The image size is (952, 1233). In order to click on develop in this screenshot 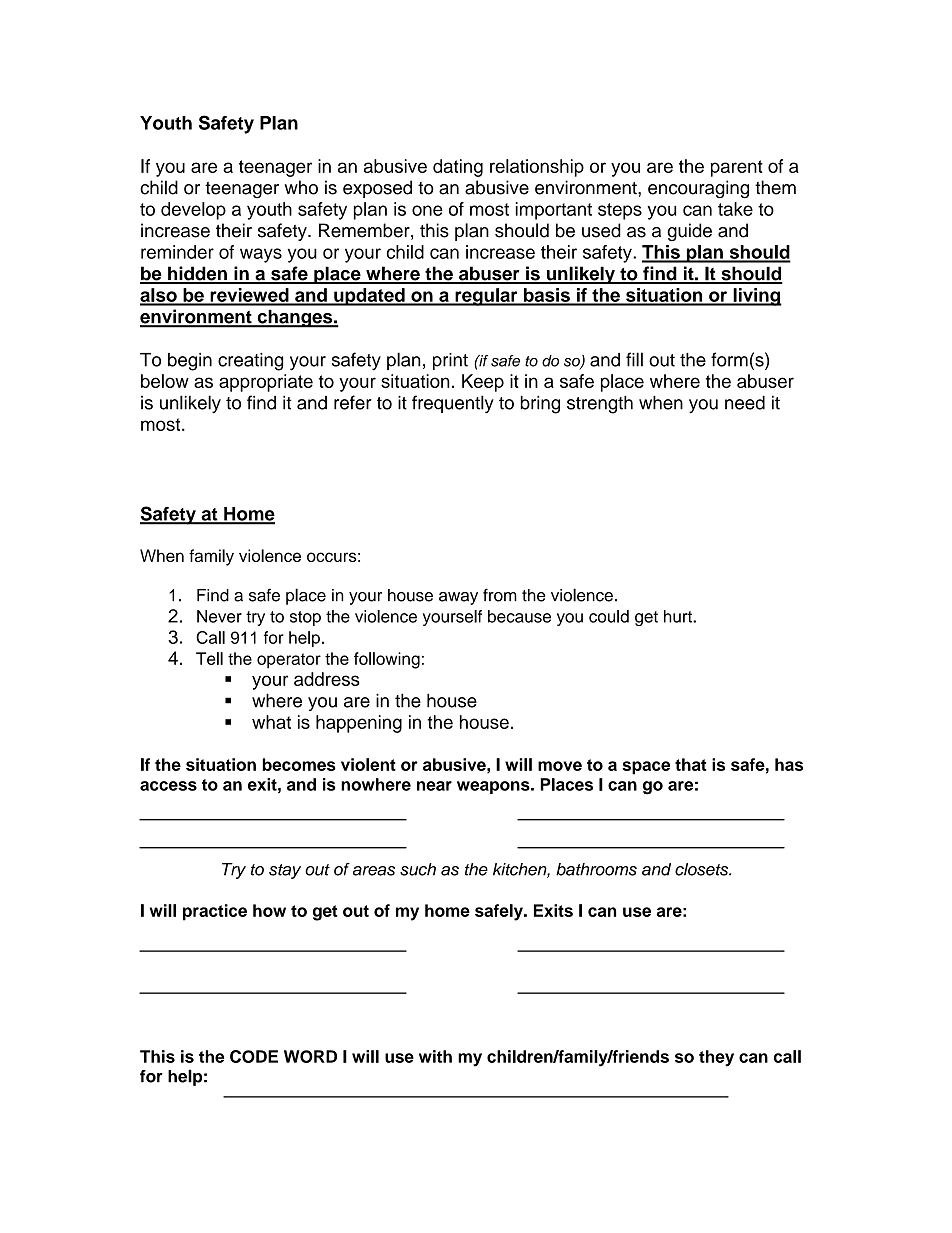, I will do `click(193, 211)`.
